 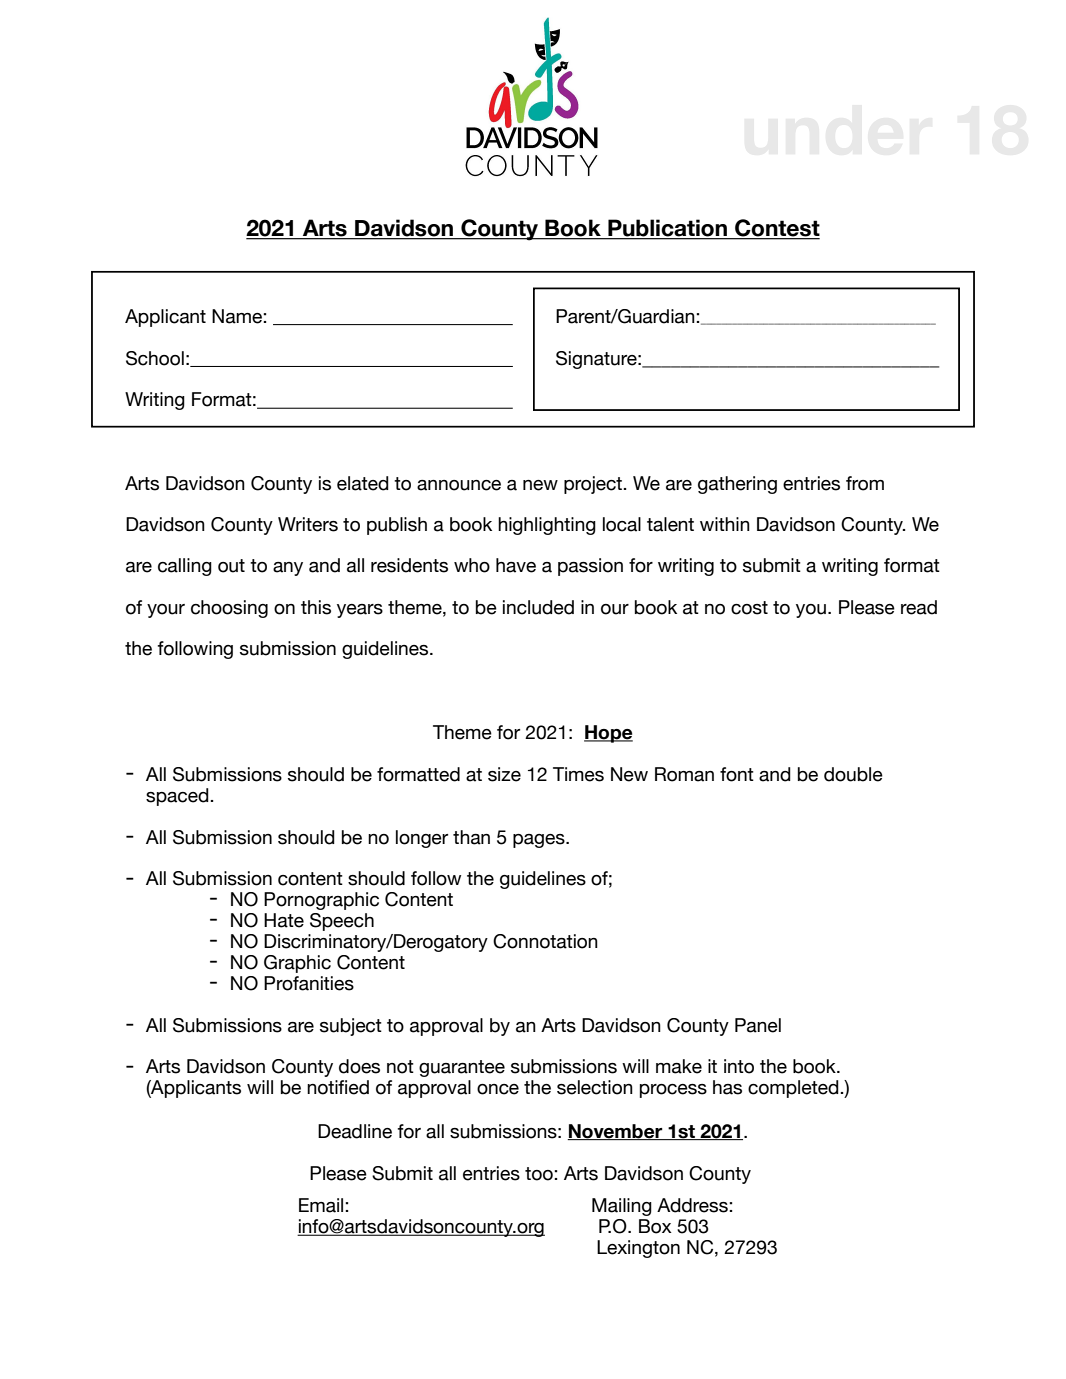 What do you see at coordinates (284, 920) in the page?
I see `Hate` at bounding box center [284, 920].
